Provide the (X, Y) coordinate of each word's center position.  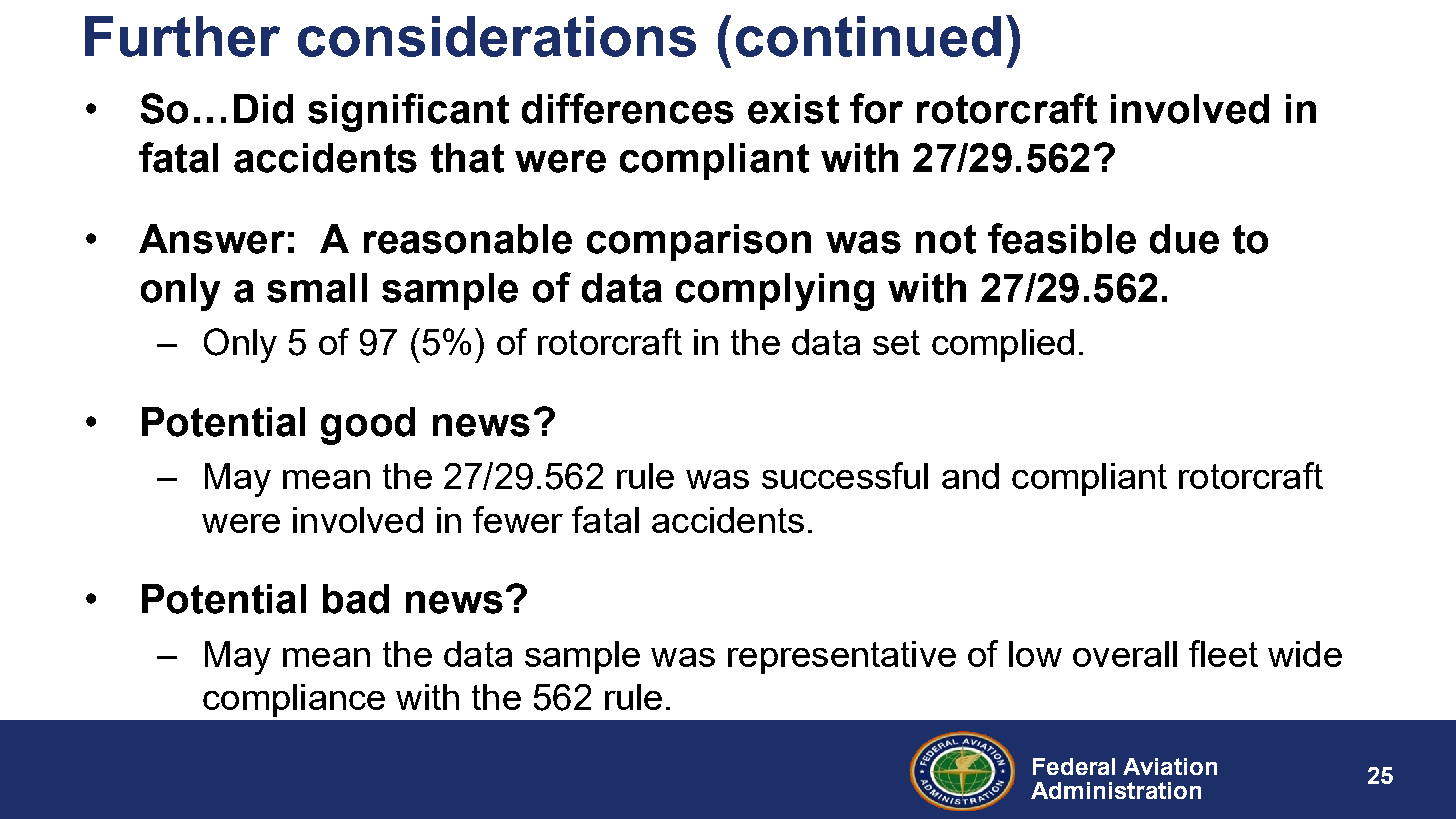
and (970, 476)
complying (775, 292)
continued (868, 36)
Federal (1074, 766)
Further (182, 36)
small (317, 288)
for (876, 108)
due (1184, 239)
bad (356, 599)
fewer (518, 519)
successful (845, 475)
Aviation (1170, 766)
